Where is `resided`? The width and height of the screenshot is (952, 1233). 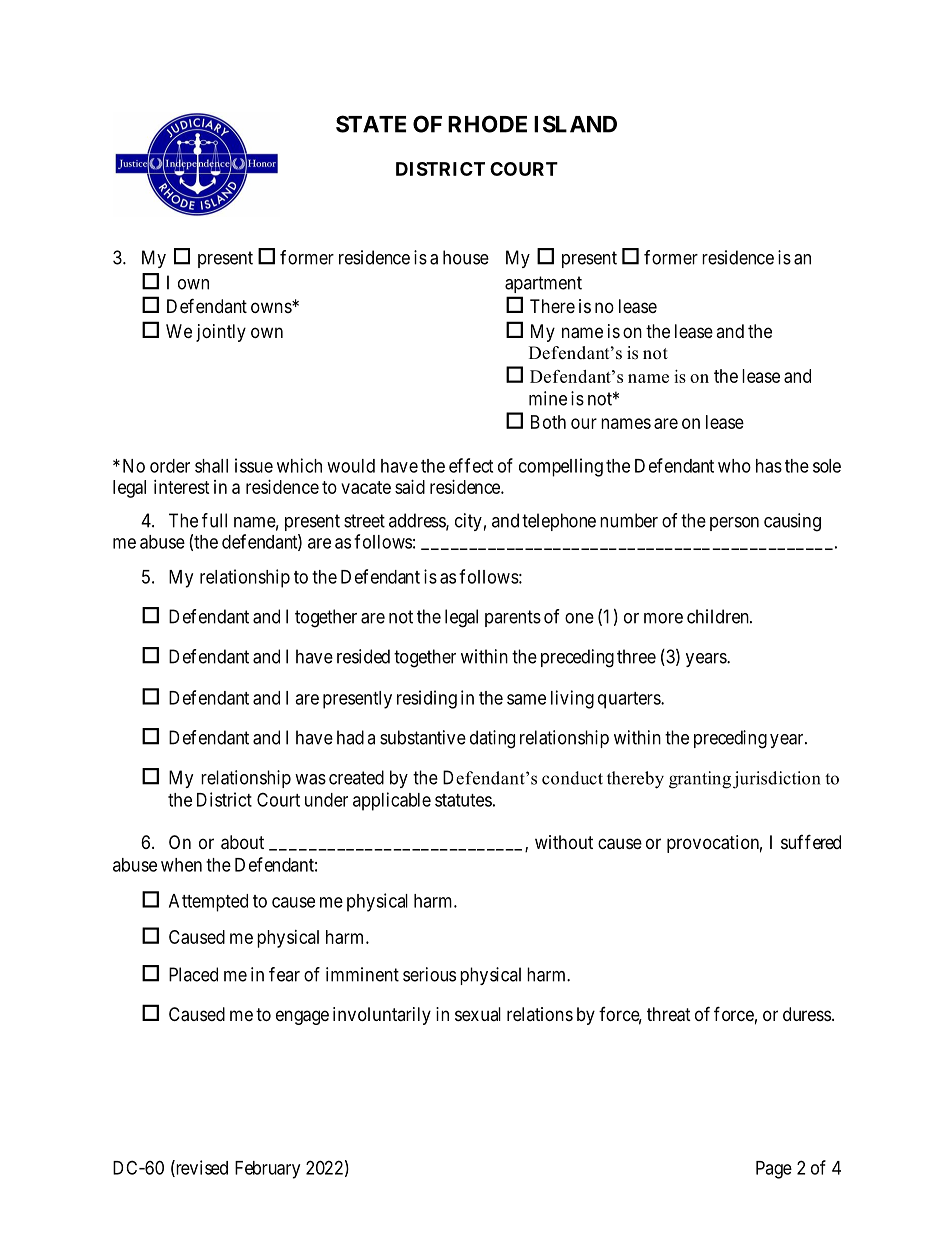
resided is located at coordinates (363, 656).
